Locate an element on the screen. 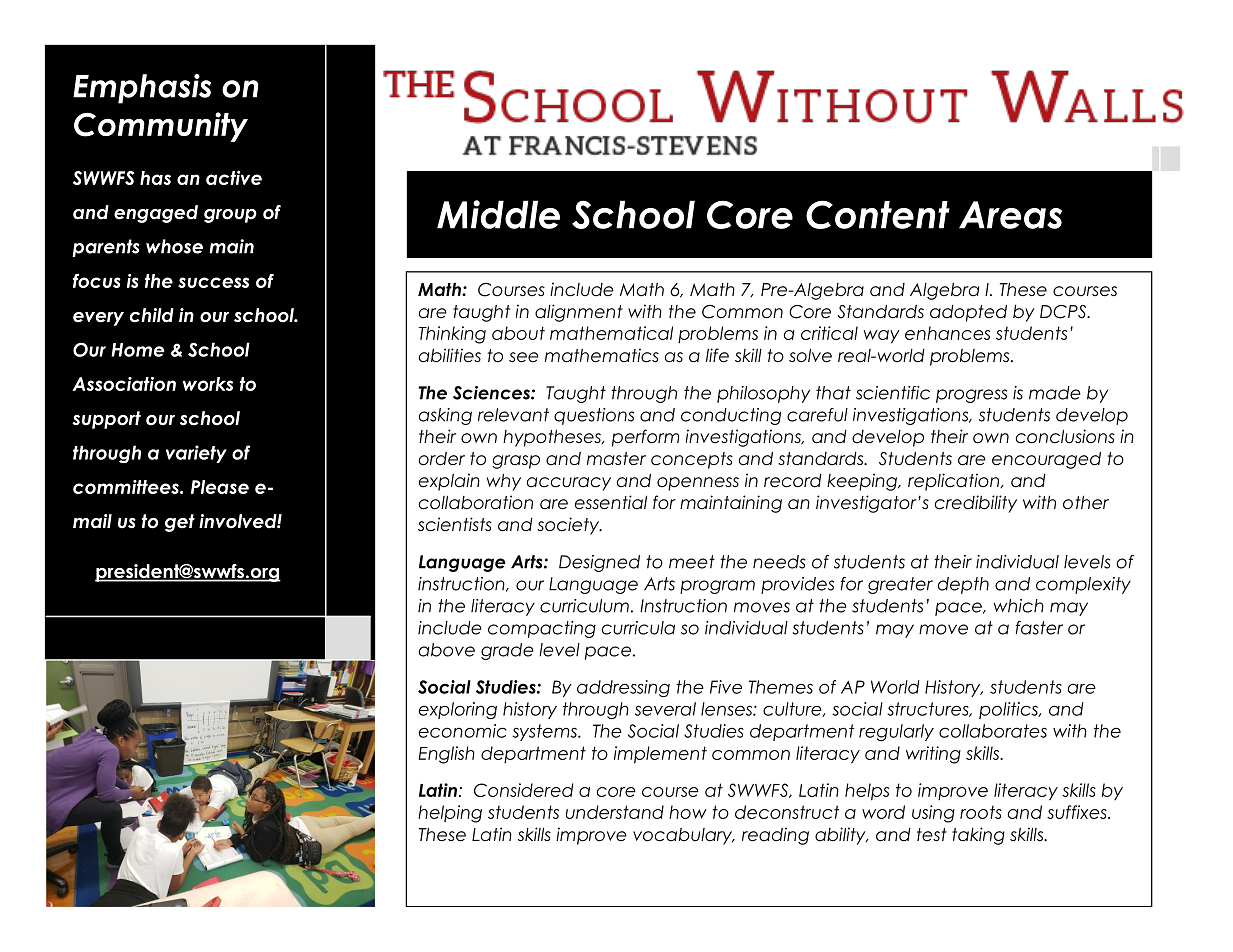 This screenshot has width=1233, height=952. Community is located at coordinates (161, 127).
